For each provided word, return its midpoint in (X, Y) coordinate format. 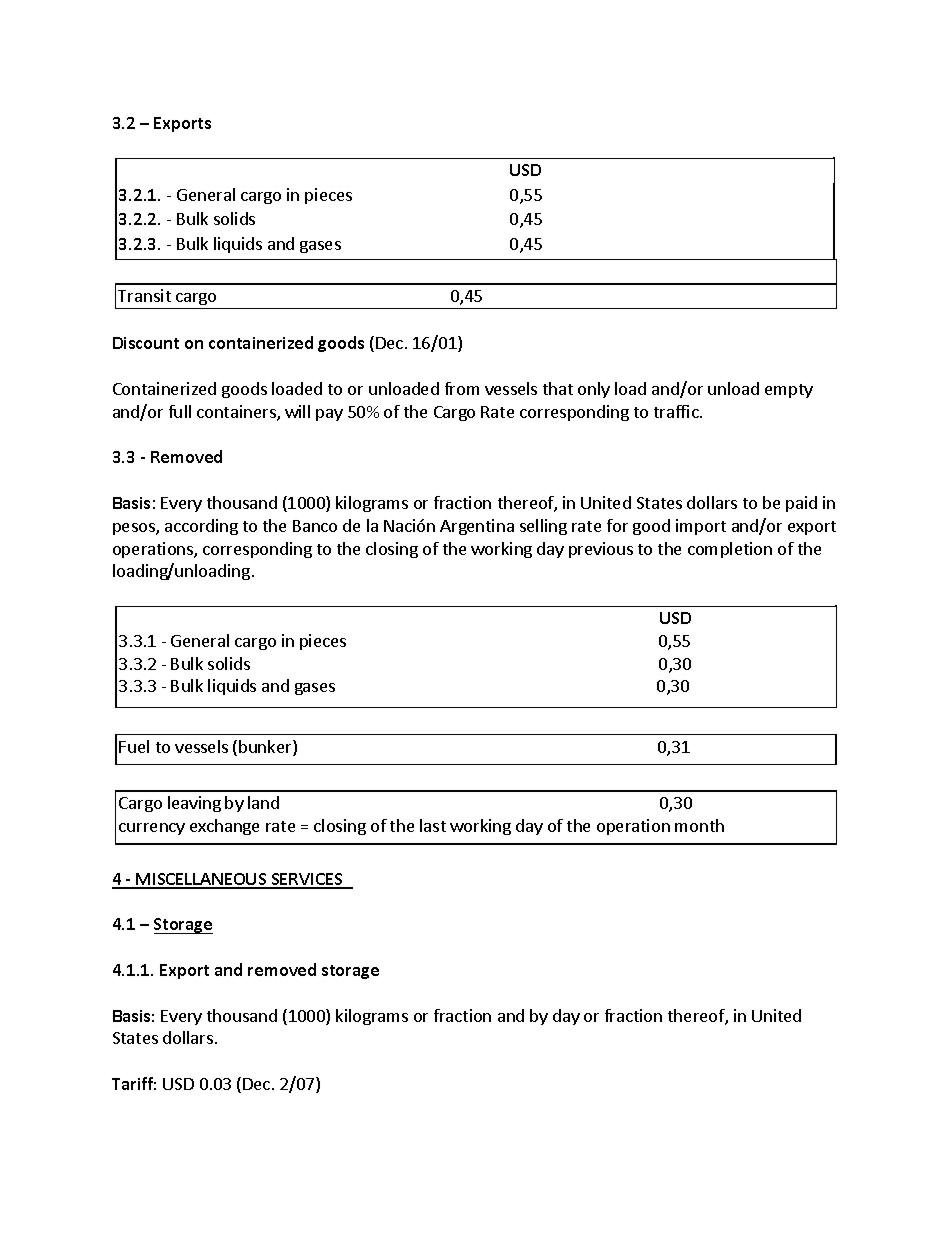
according (201, 527)
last (433, 825)
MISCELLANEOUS (202, 880)
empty (789, 391)
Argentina (477, 527)
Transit (144, 295)
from (462, 388)
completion (730, 550)
